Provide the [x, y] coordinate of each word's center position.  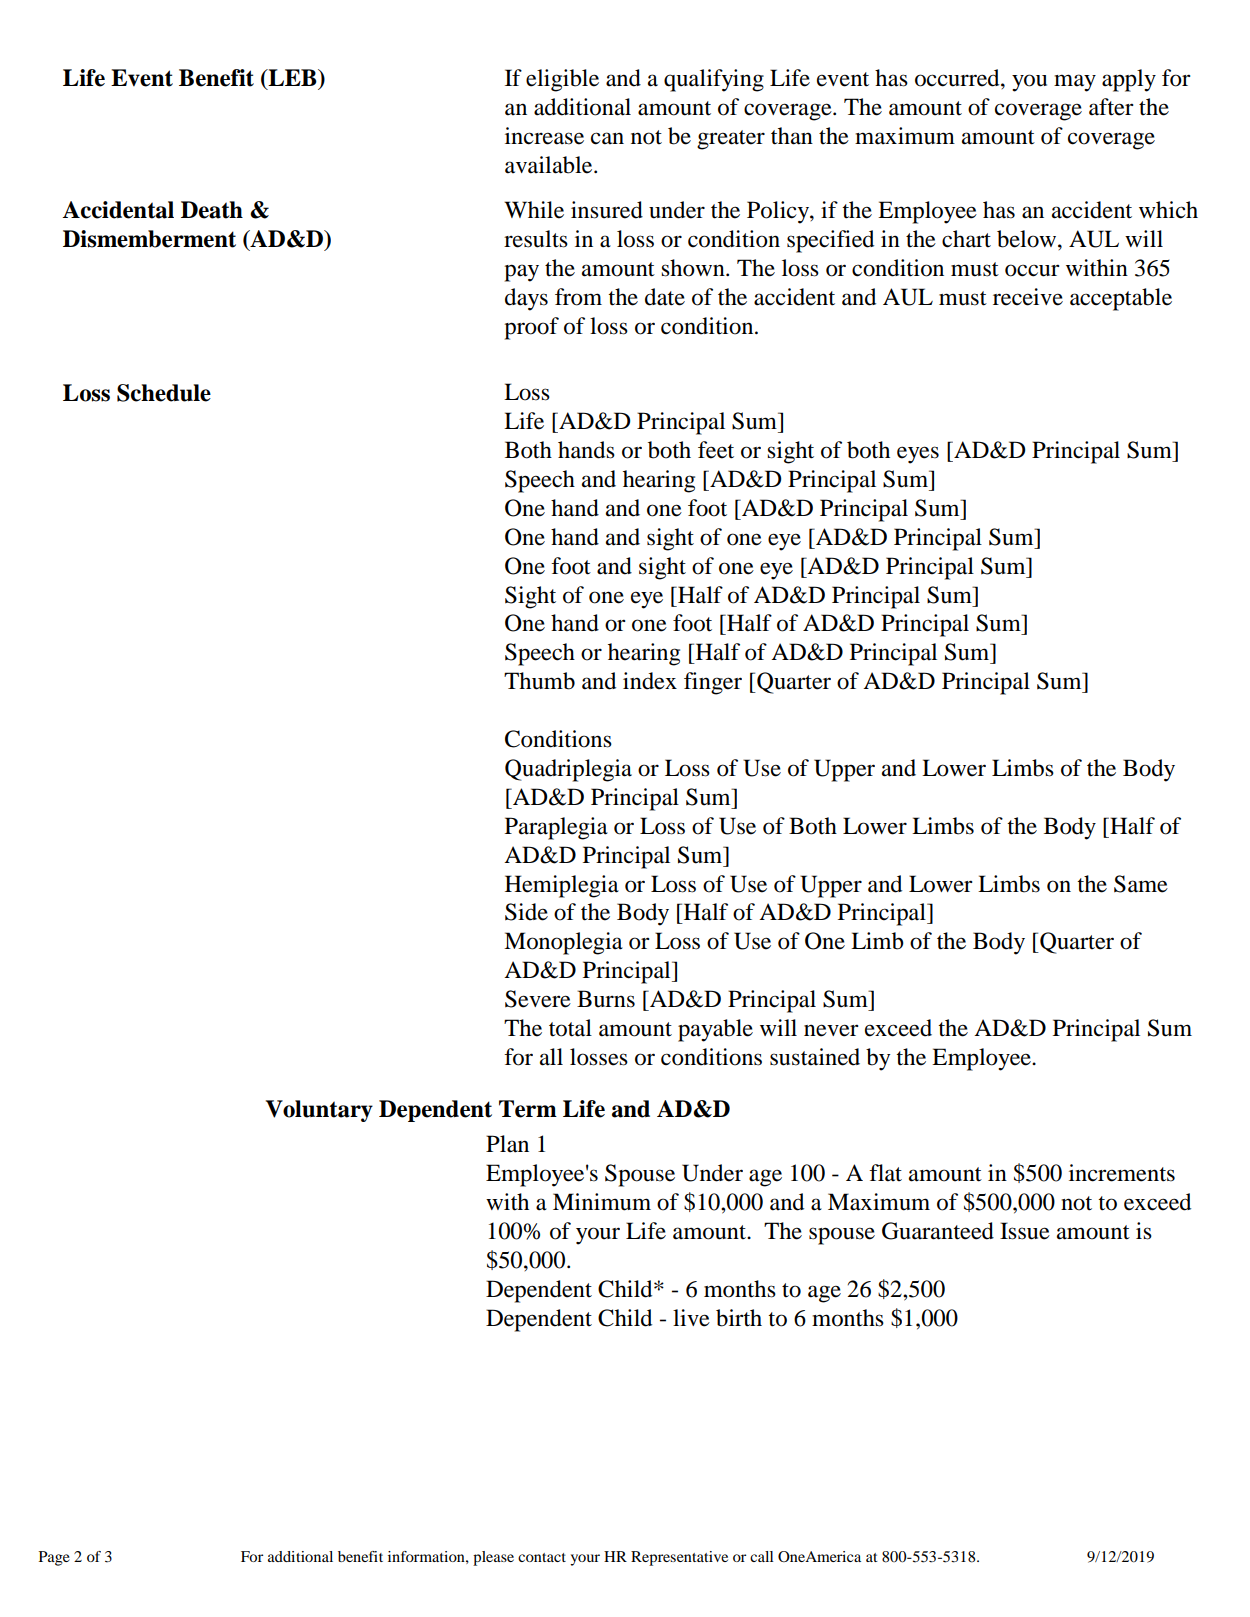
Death [212, 210]
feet [716, 450]
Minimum [602, 1202]
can [607, 138]
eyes [918, 455]
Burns [606, 999]
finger [713, 683]
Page [54, 1558]
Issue [1025, 1231]
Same [1141, 884]
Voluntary [319, 1111]
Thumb [539, 681]
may [1075, 83]
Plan [507, 1144]
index [650, 681]
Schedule [164, 393]
